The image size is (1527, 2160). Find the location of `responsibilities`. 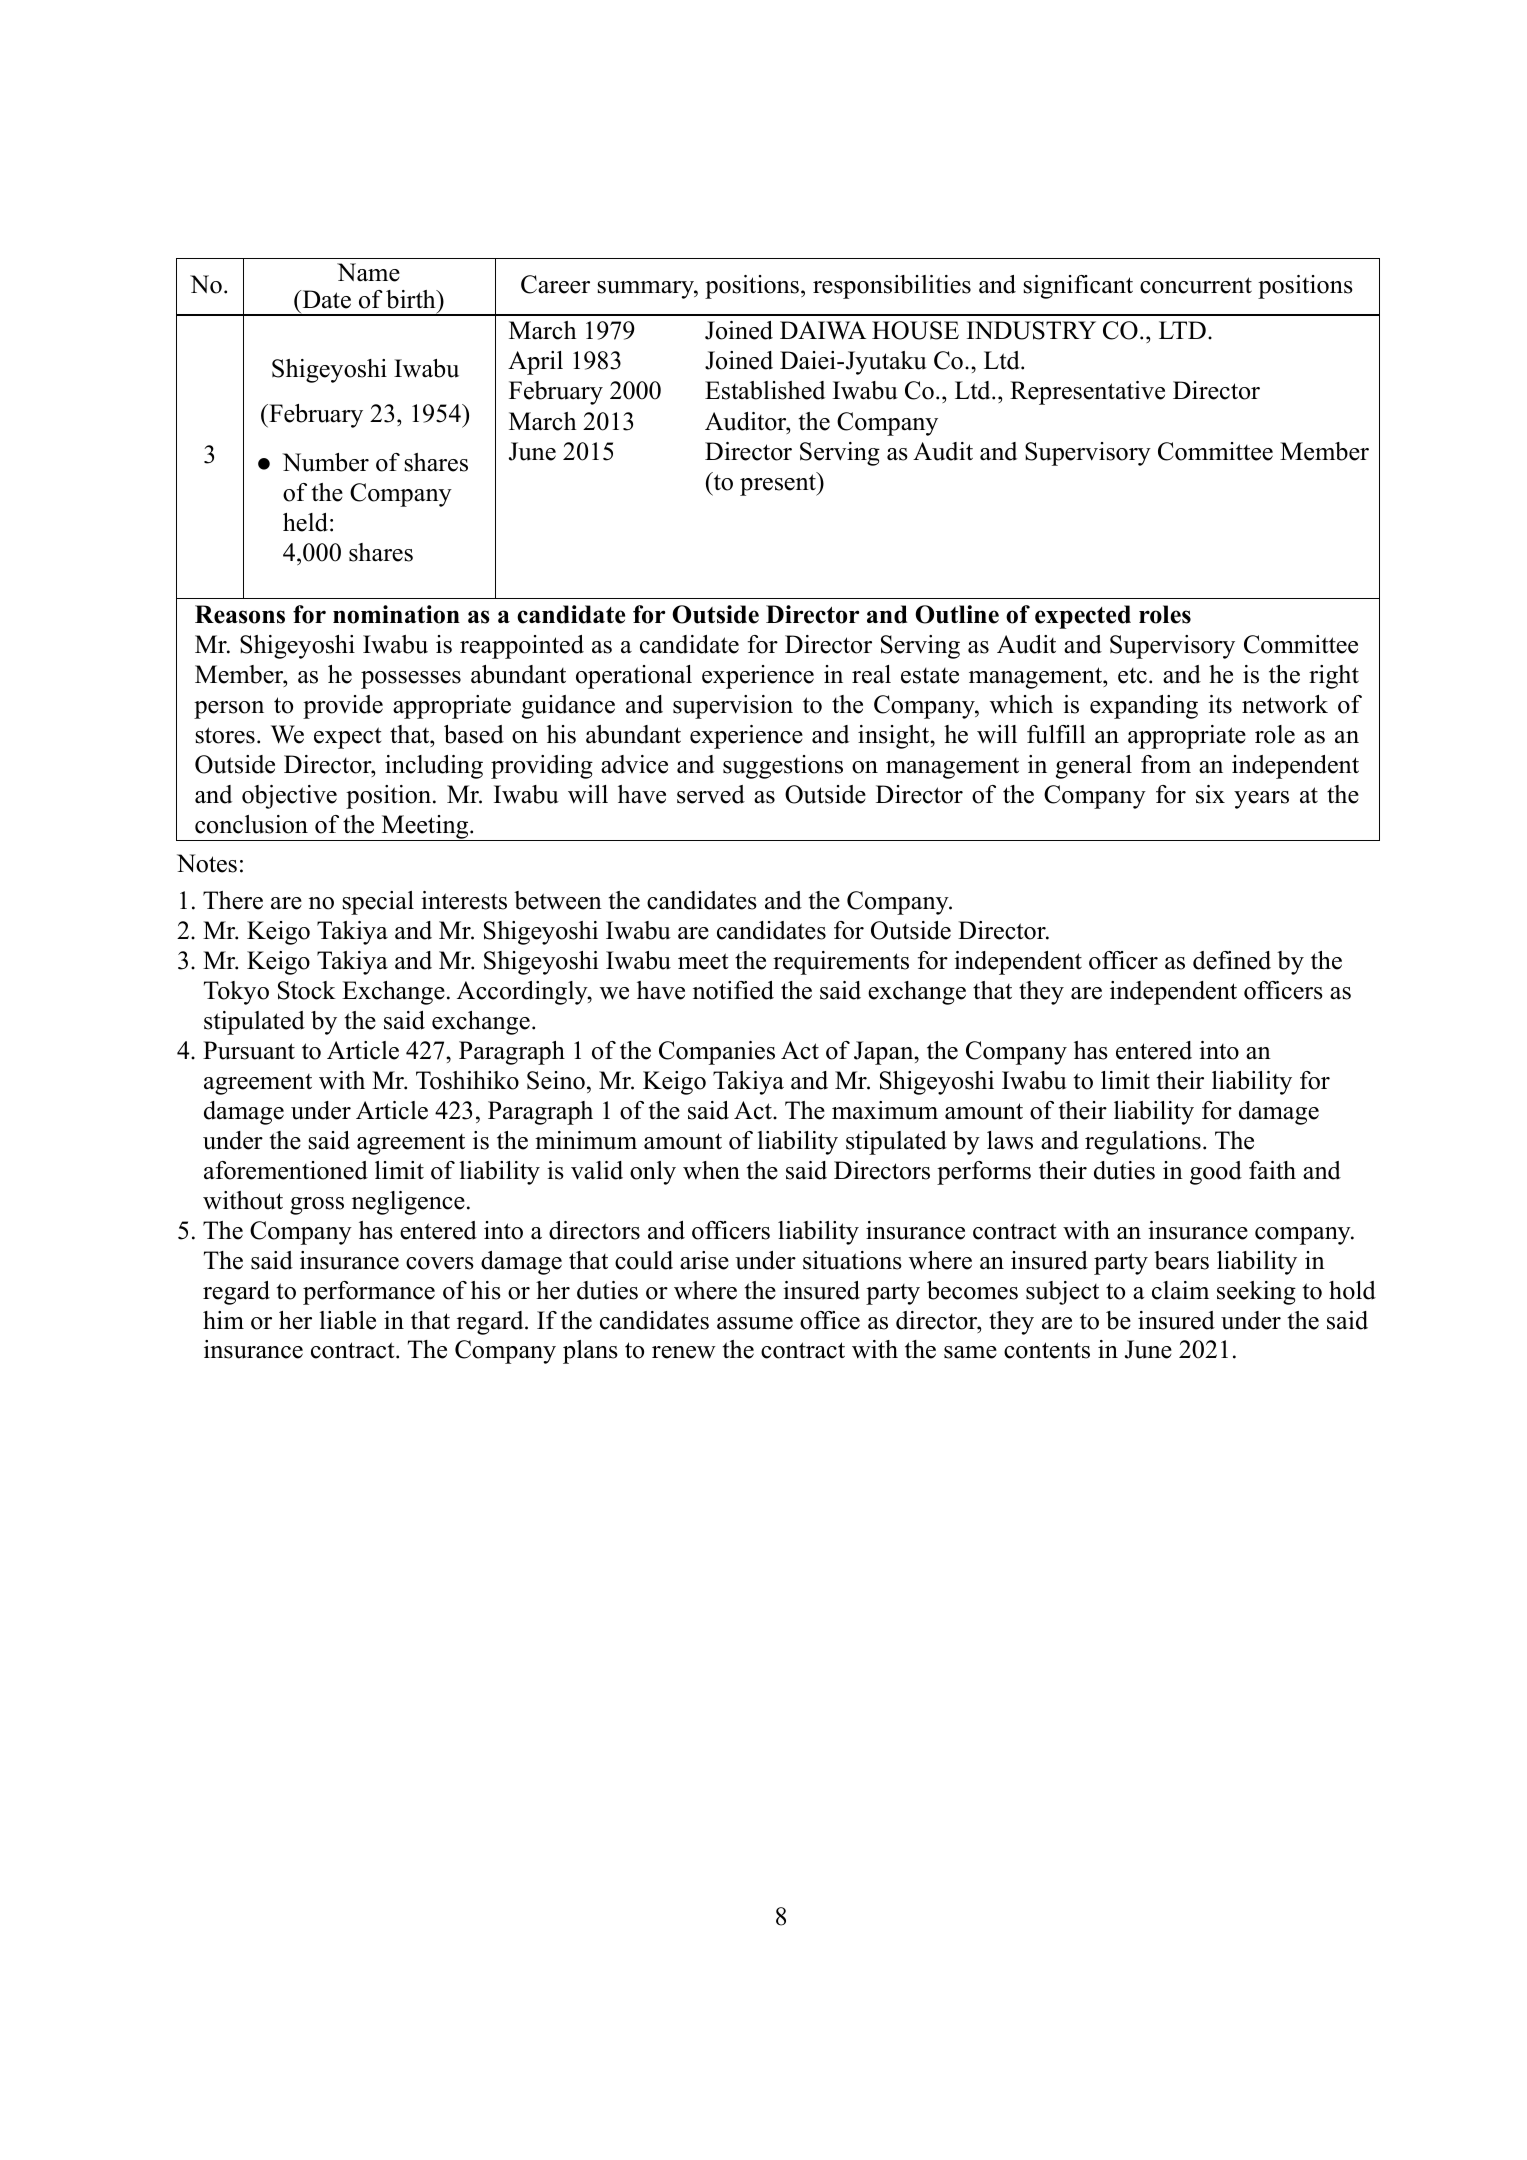

responsibilities is located at coordinates (892, 287).
